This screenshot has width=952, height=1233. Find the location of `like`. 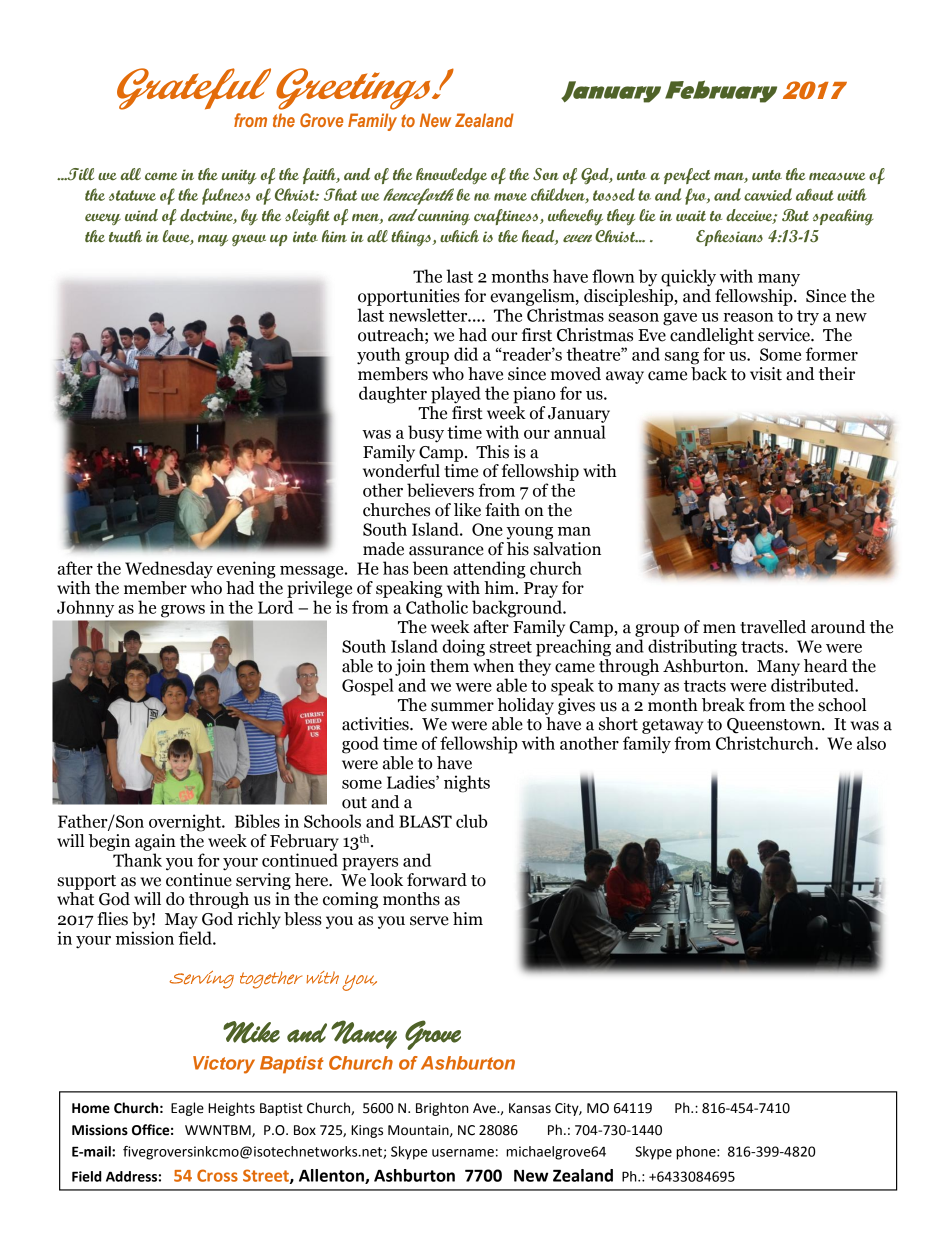

like is located at coordinates (467, 510).
